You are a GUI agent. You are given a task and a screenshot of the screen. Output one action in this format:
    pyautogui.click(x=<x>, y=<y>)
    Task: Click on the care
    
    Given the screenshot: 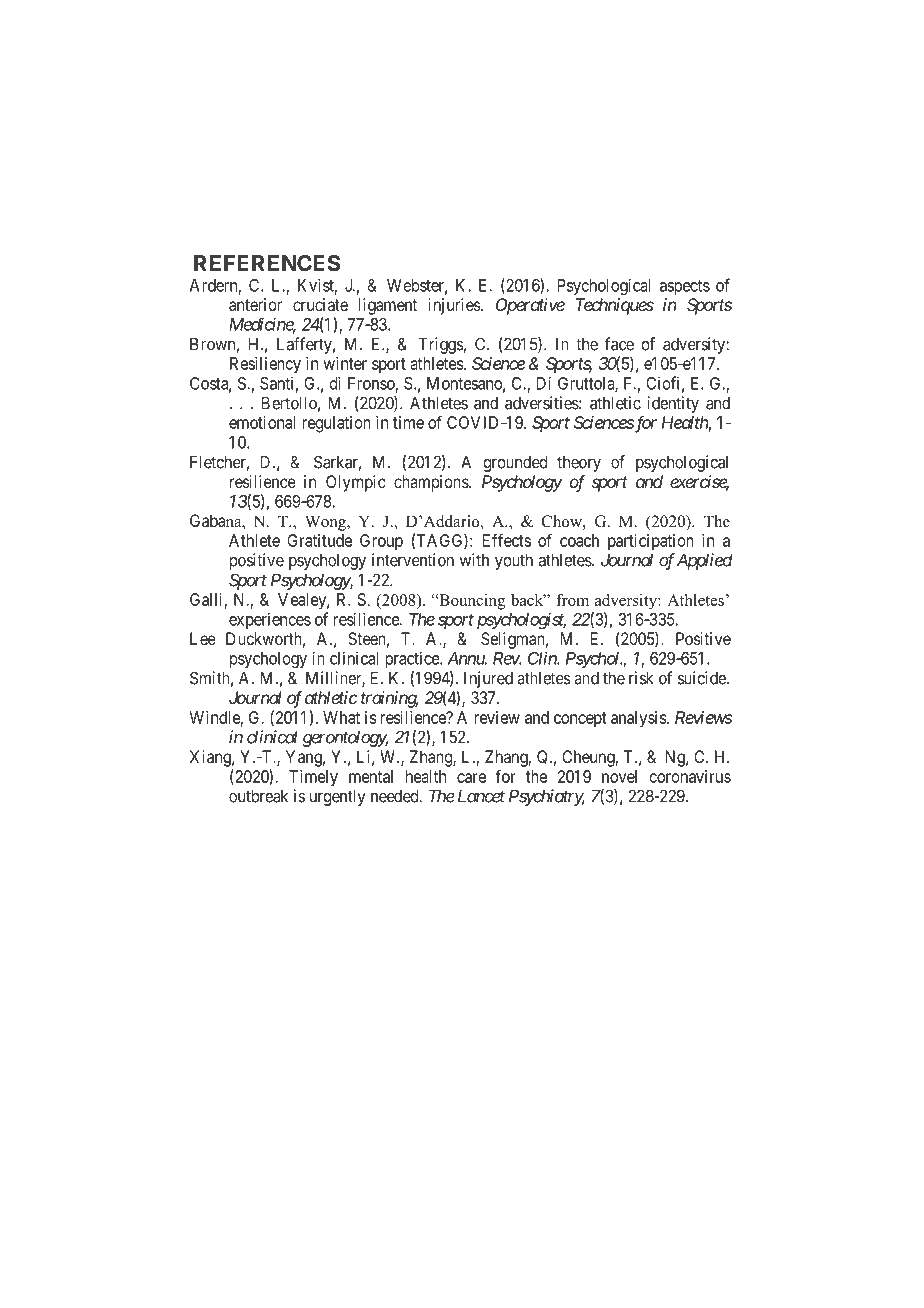 What is the action you would take?
    pyautogui.click(x=471, y=778)
